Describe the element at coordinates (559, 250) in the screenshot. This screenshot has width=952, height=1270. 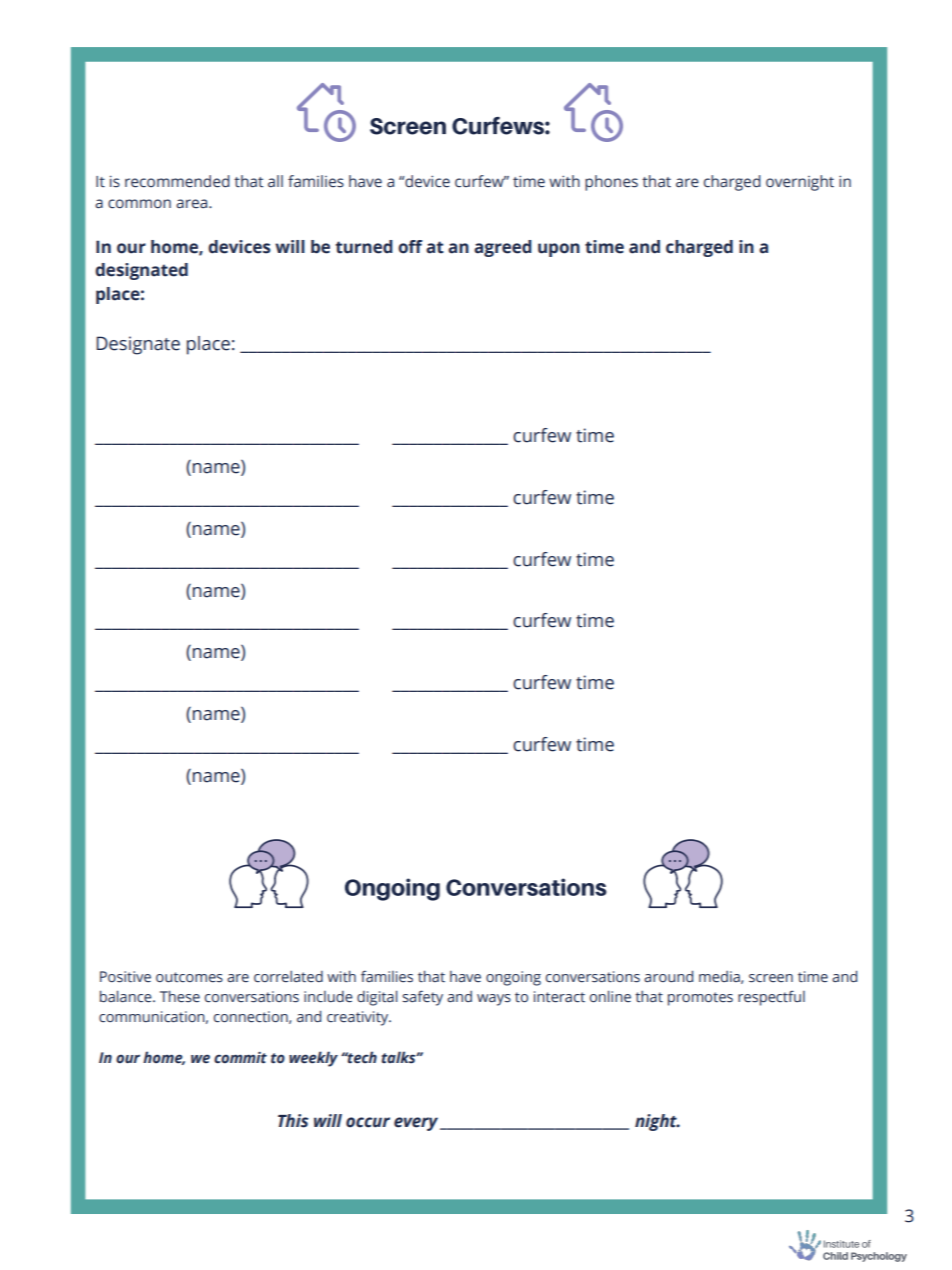
I see `upon` at that location.
